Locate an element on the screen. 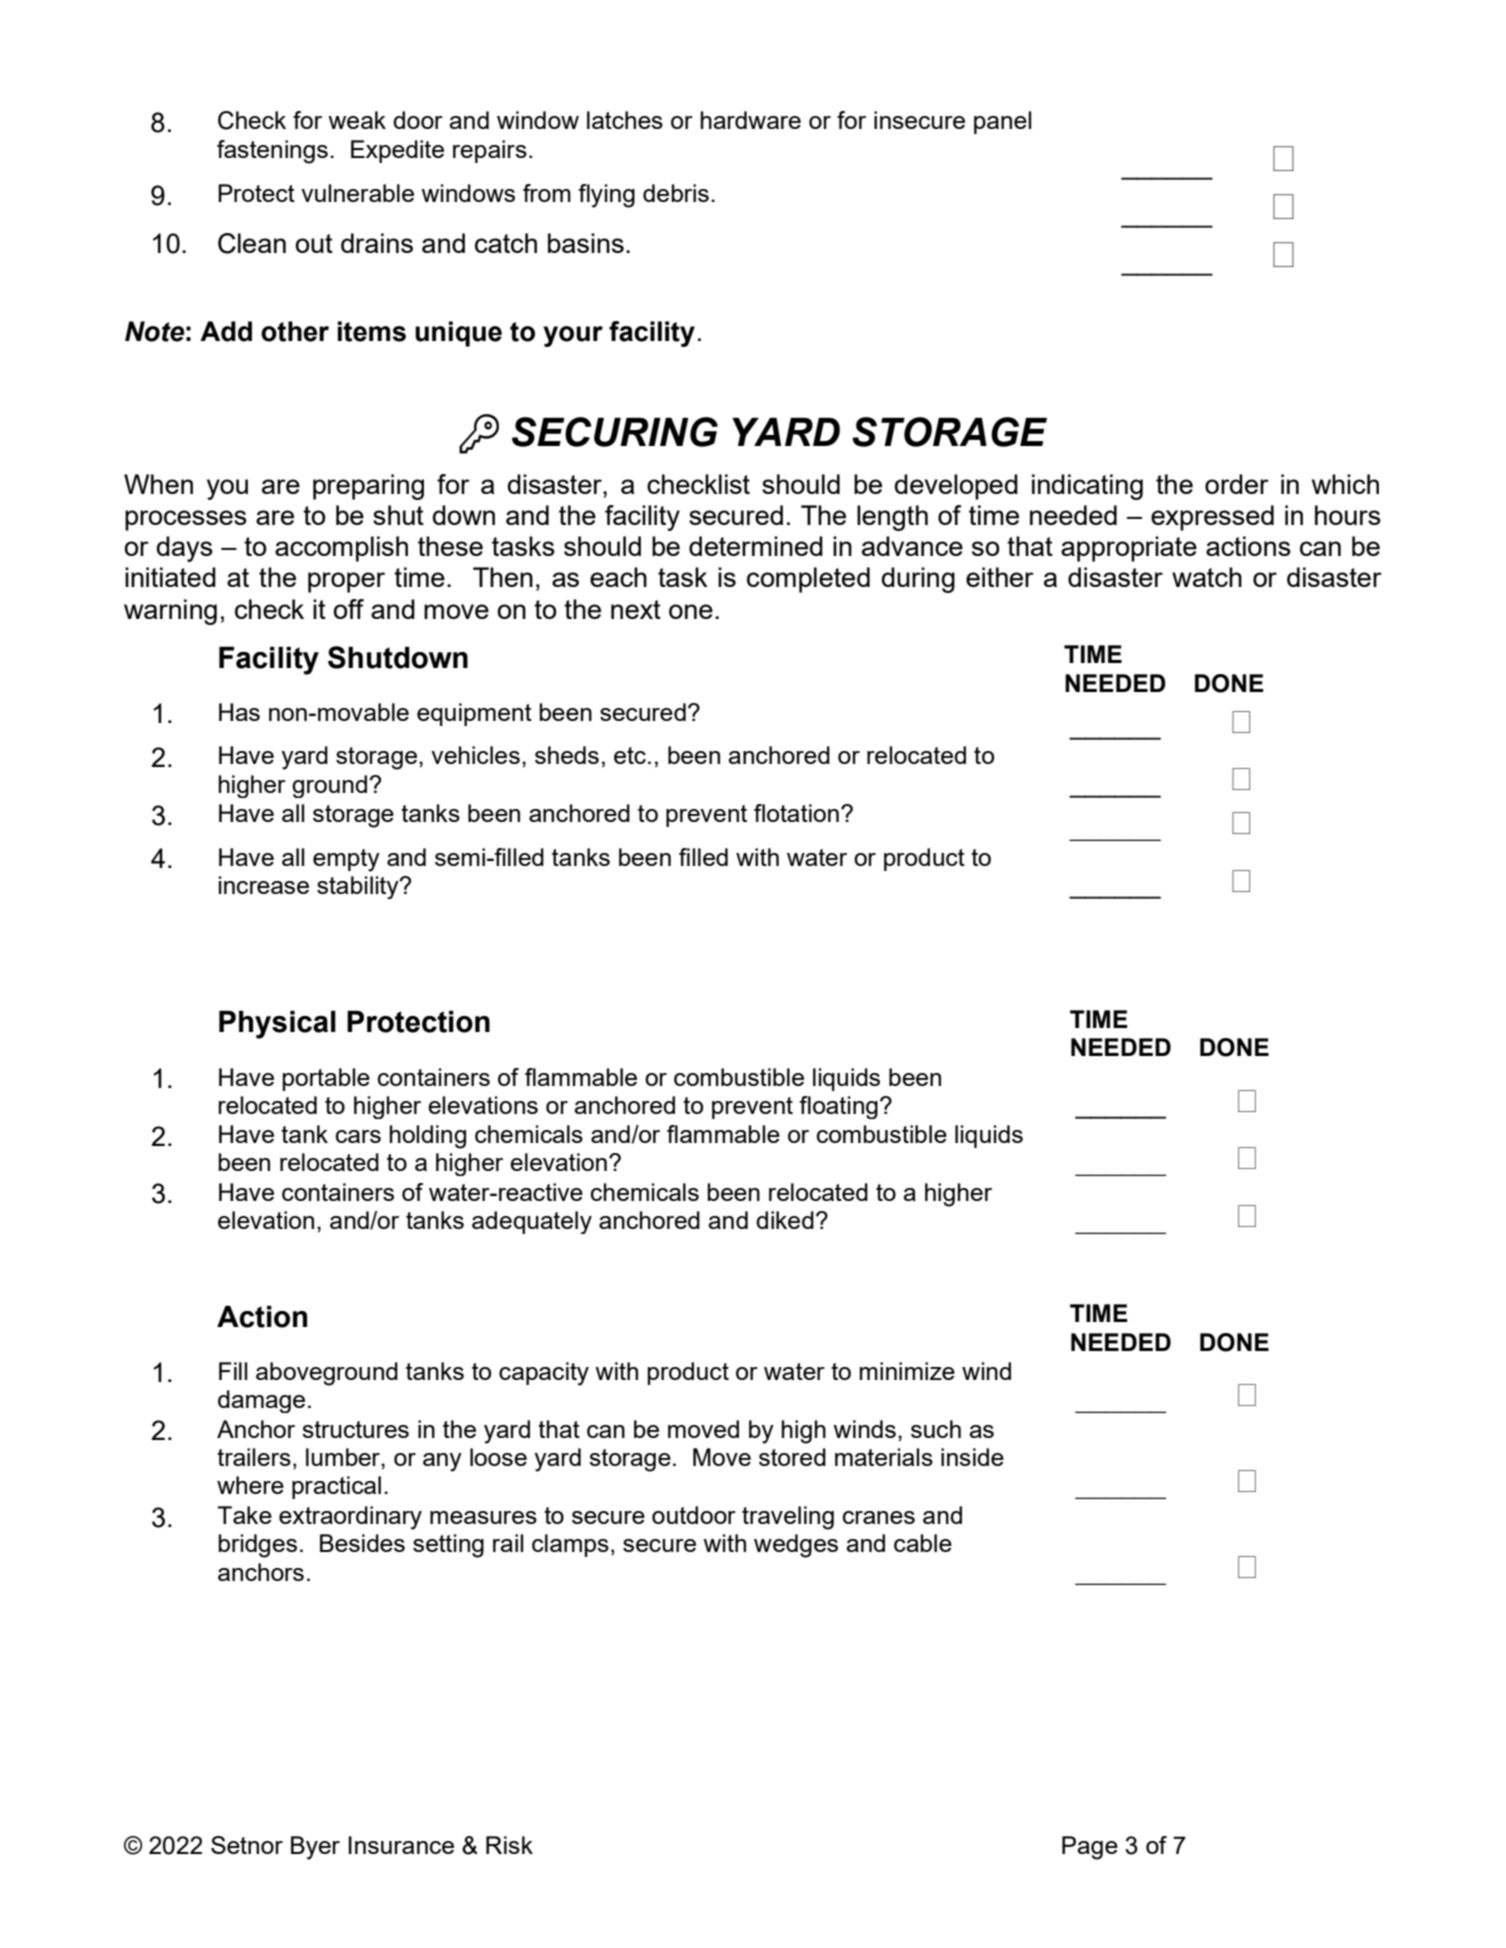 Image resolution: width=1506 pixels, height=1948 pixels. fastenings is located at coordinates (272, 152).
